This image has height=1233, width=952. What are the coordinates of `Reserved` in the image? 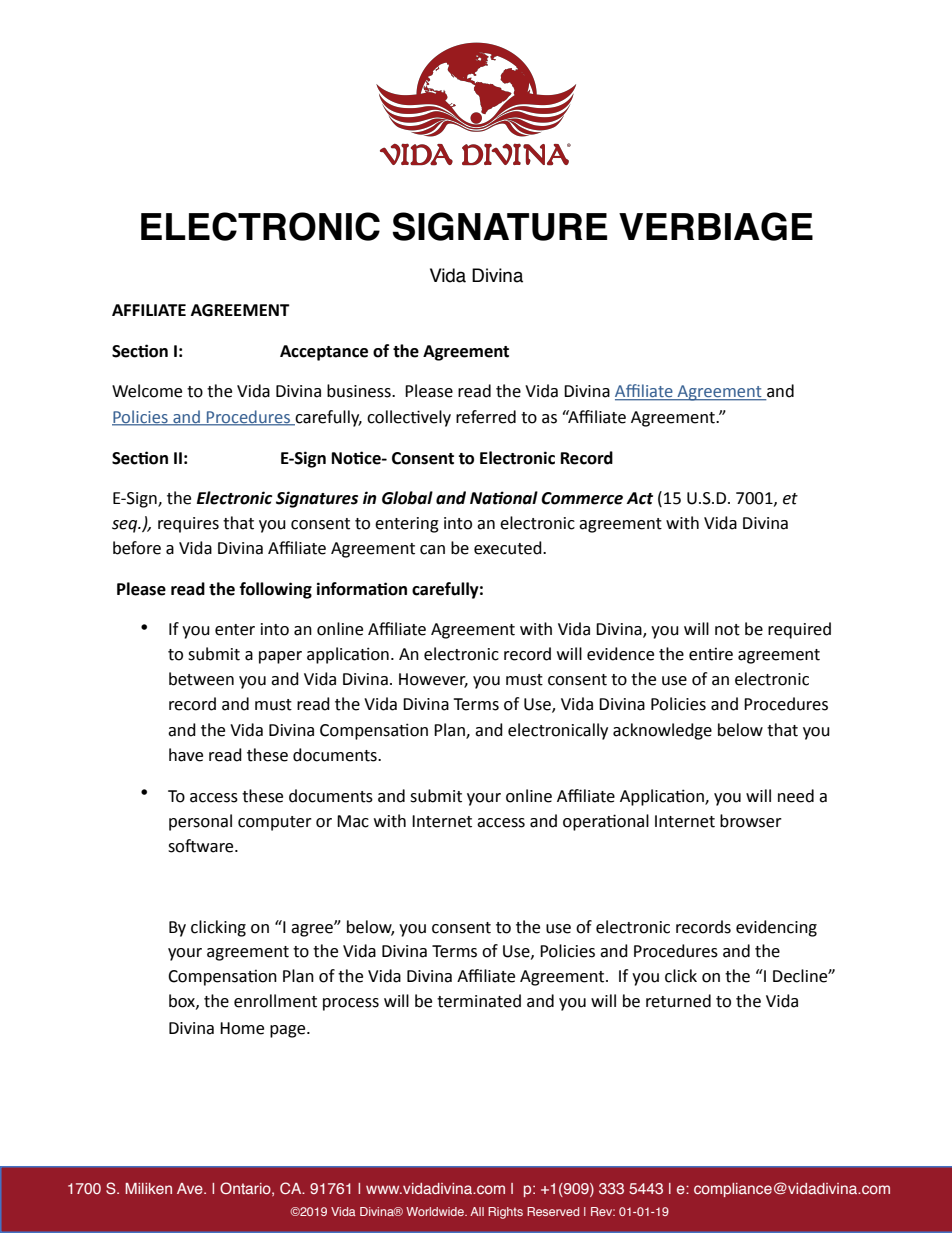 It's located at (553, 1211).
